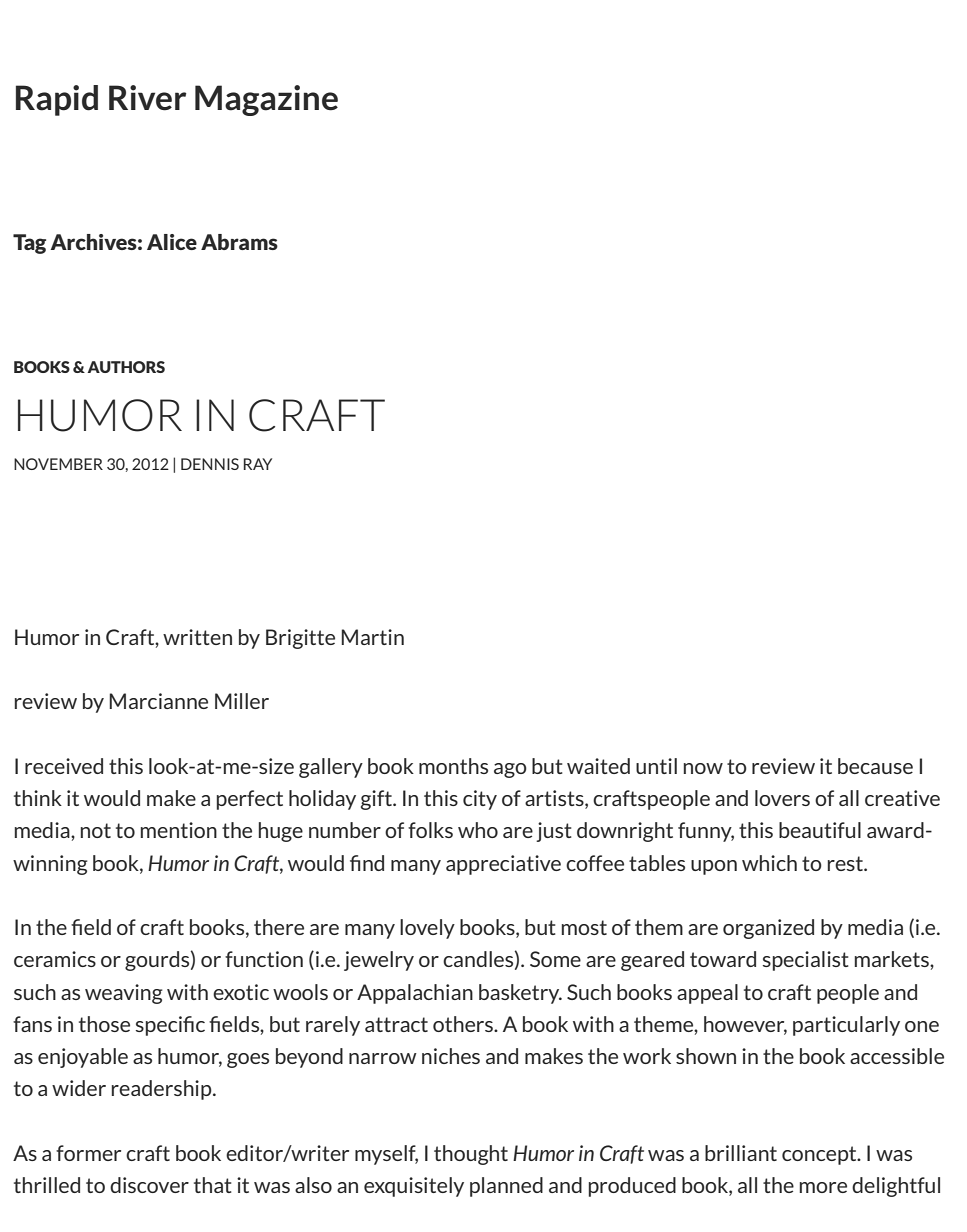 The width and height of the screenshot is (967, 1232). Describe the element at coordinates (820, 1155) in the screenshot. I see `concept` at that location.
